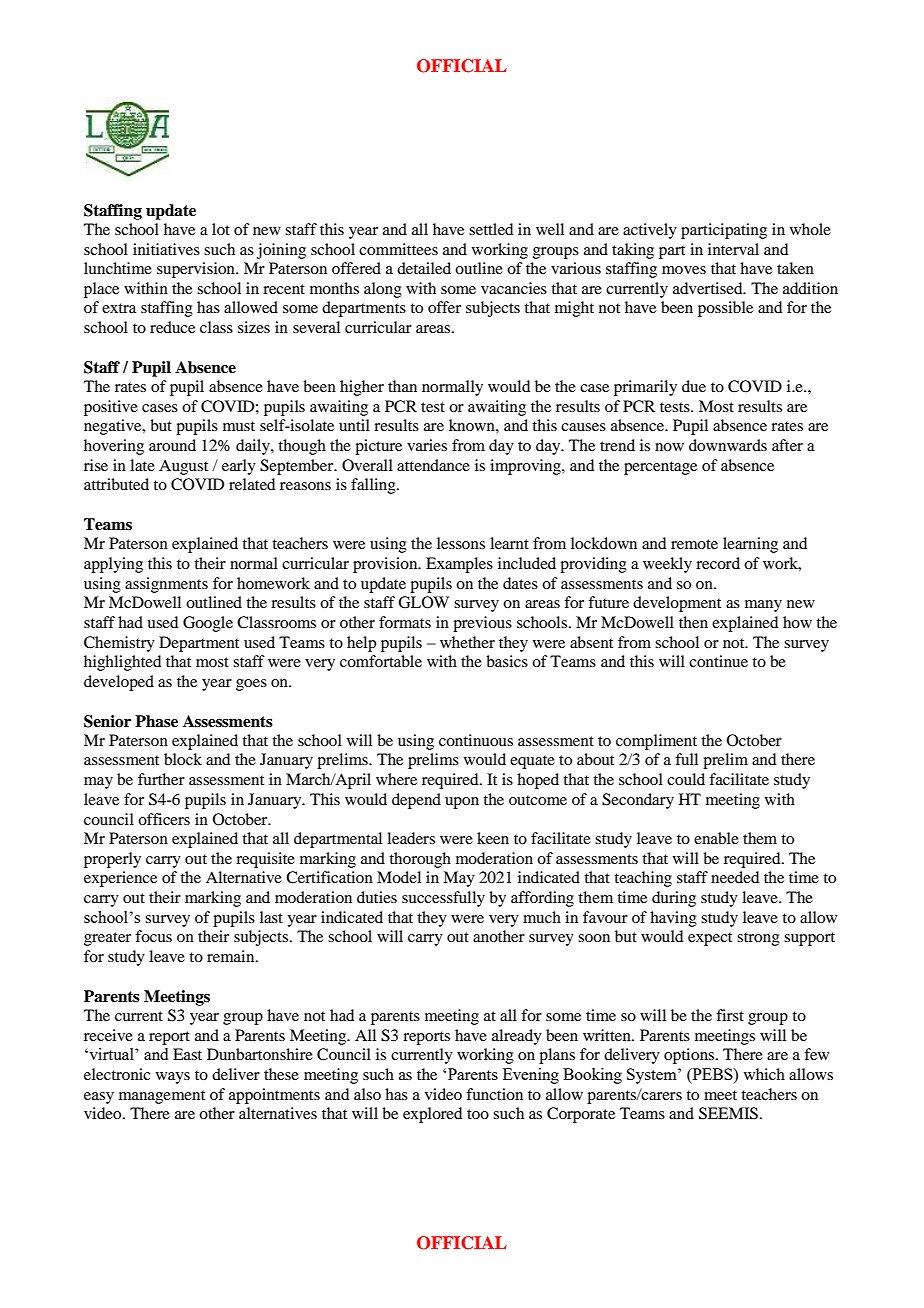  Describe the element at coordinates (462, 803) in the screenshot. I see `upon` at that location.
